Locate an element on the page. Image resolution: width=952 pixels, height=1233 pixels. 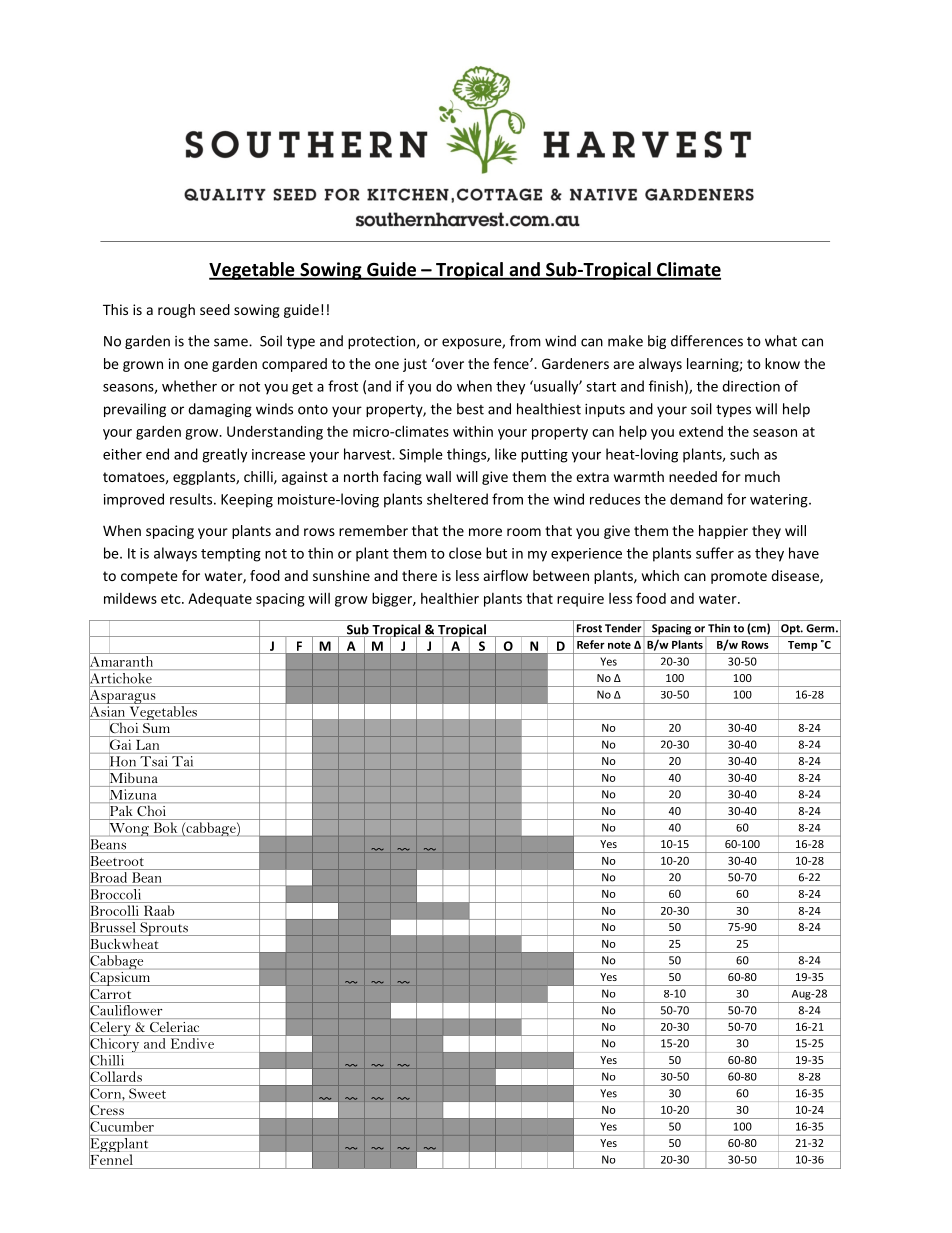
just is located at coordinates (415, 365).
